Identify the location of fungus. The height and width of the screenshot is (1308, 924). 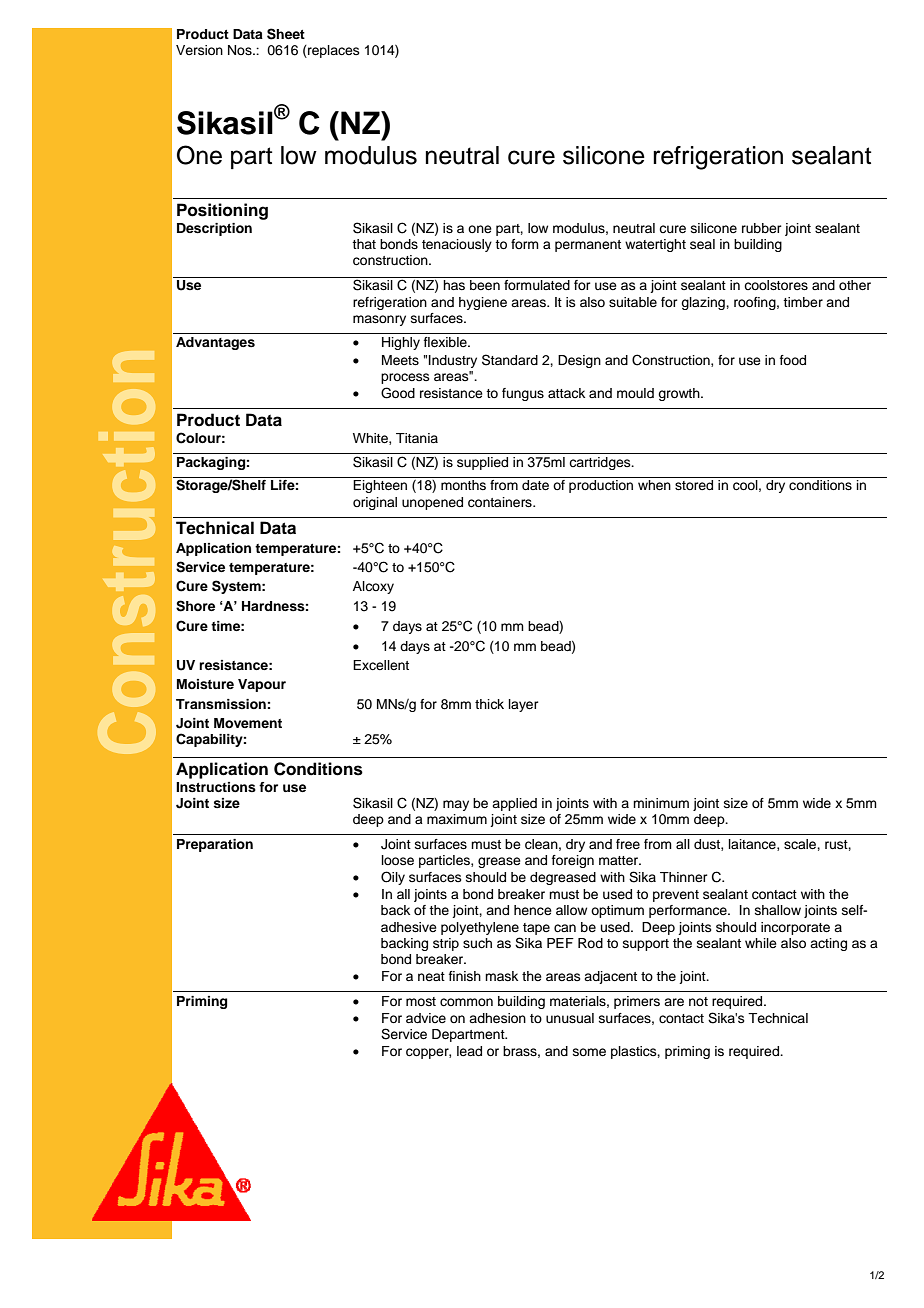
(523, 394).
